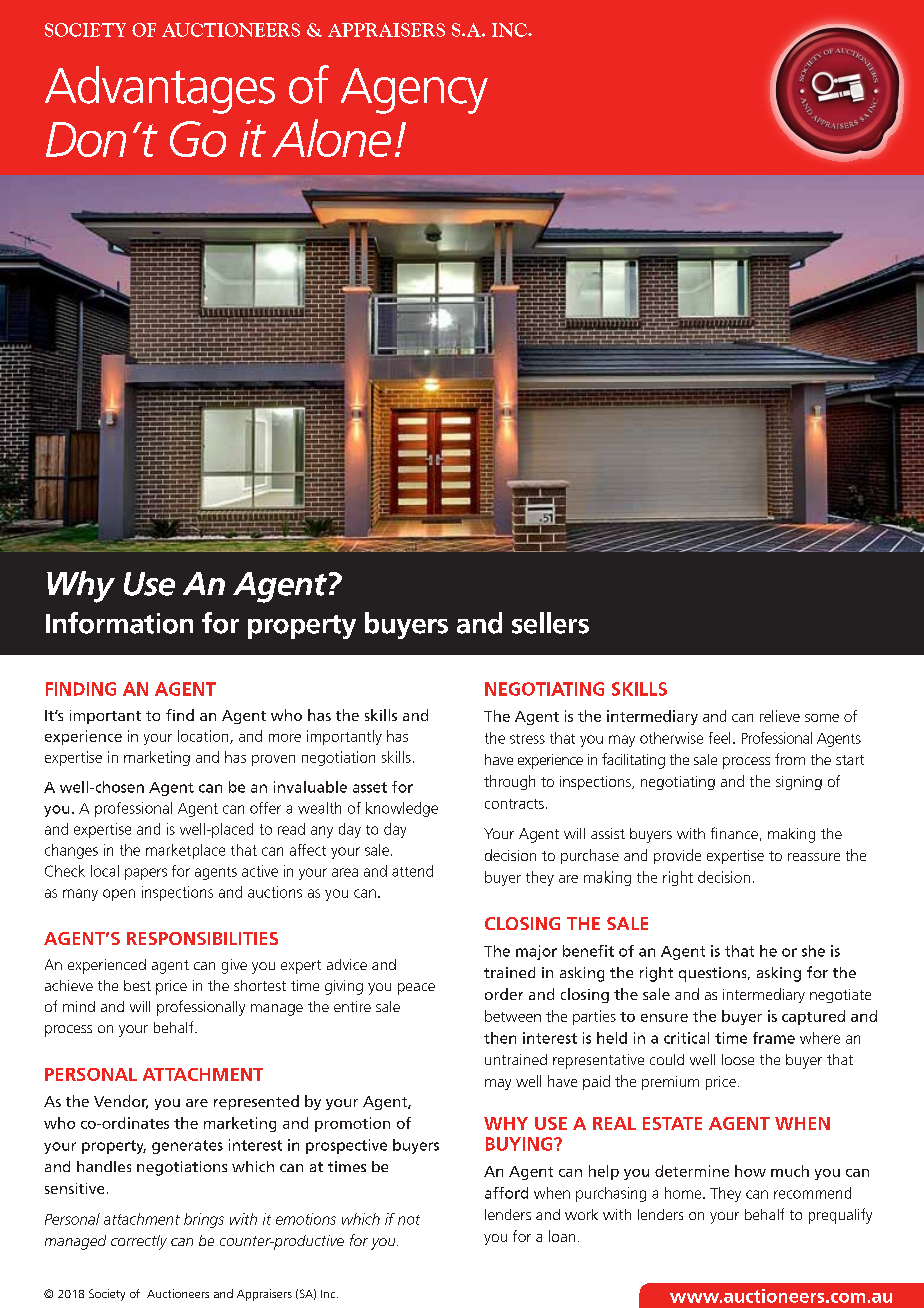 This screenshot has width=924, height=1308. I want to click on Information, so click(119, 623).
